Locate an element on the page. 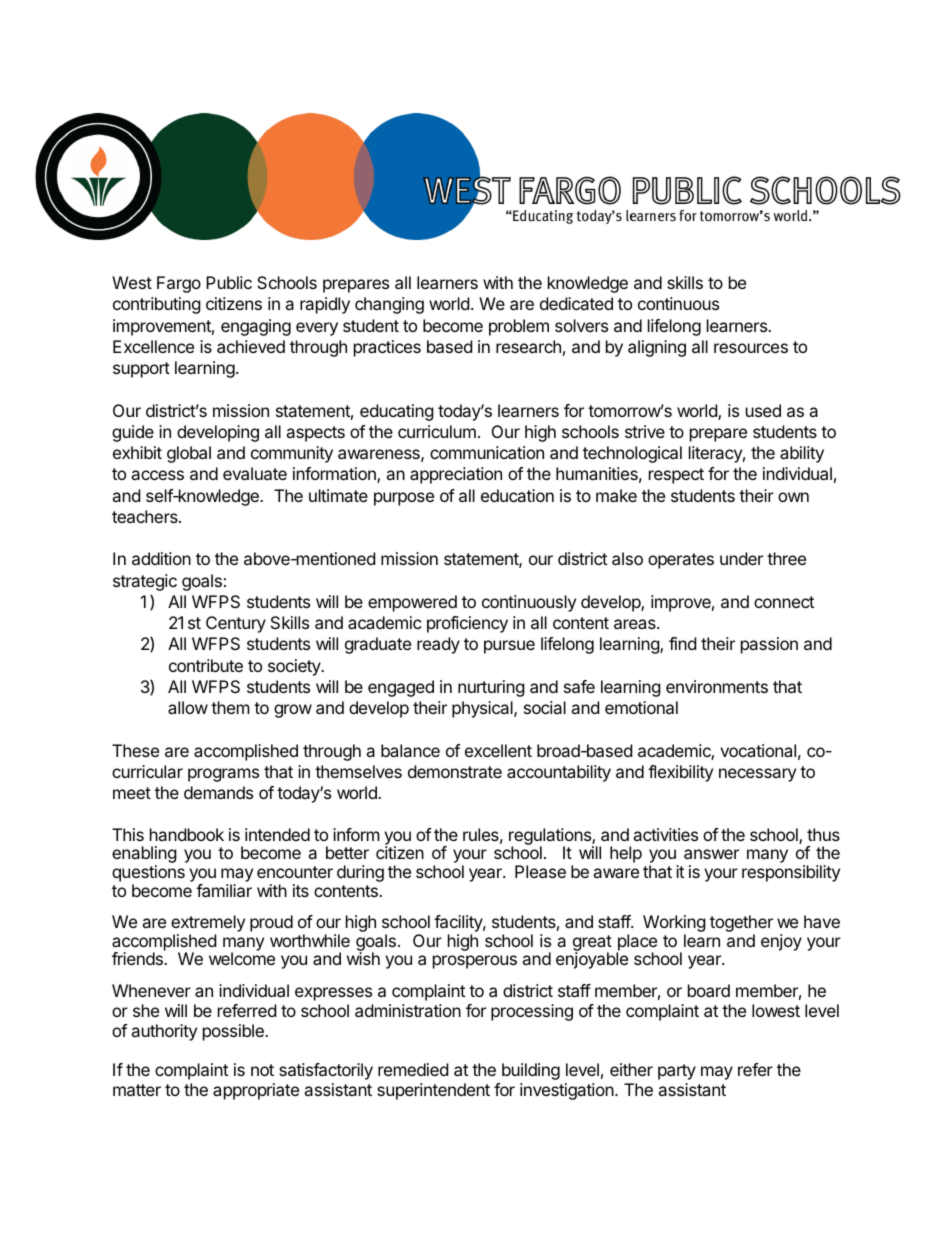 The height and width of the page is (1233, 952). not is located at coordinates (262, 1070).
